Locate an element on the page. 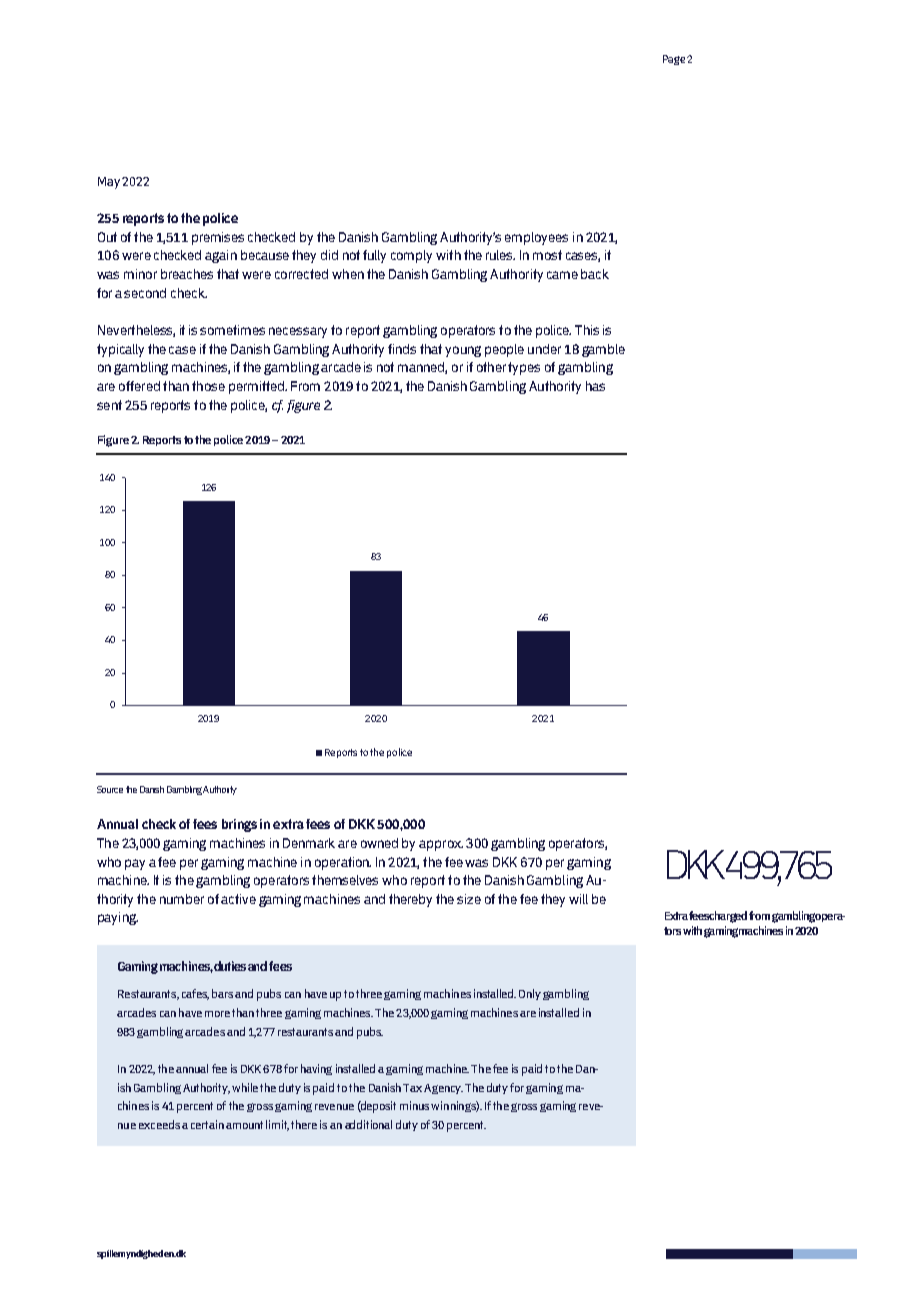 This document has height=1308, width=924. Page is located at coordinates (674, 60).
